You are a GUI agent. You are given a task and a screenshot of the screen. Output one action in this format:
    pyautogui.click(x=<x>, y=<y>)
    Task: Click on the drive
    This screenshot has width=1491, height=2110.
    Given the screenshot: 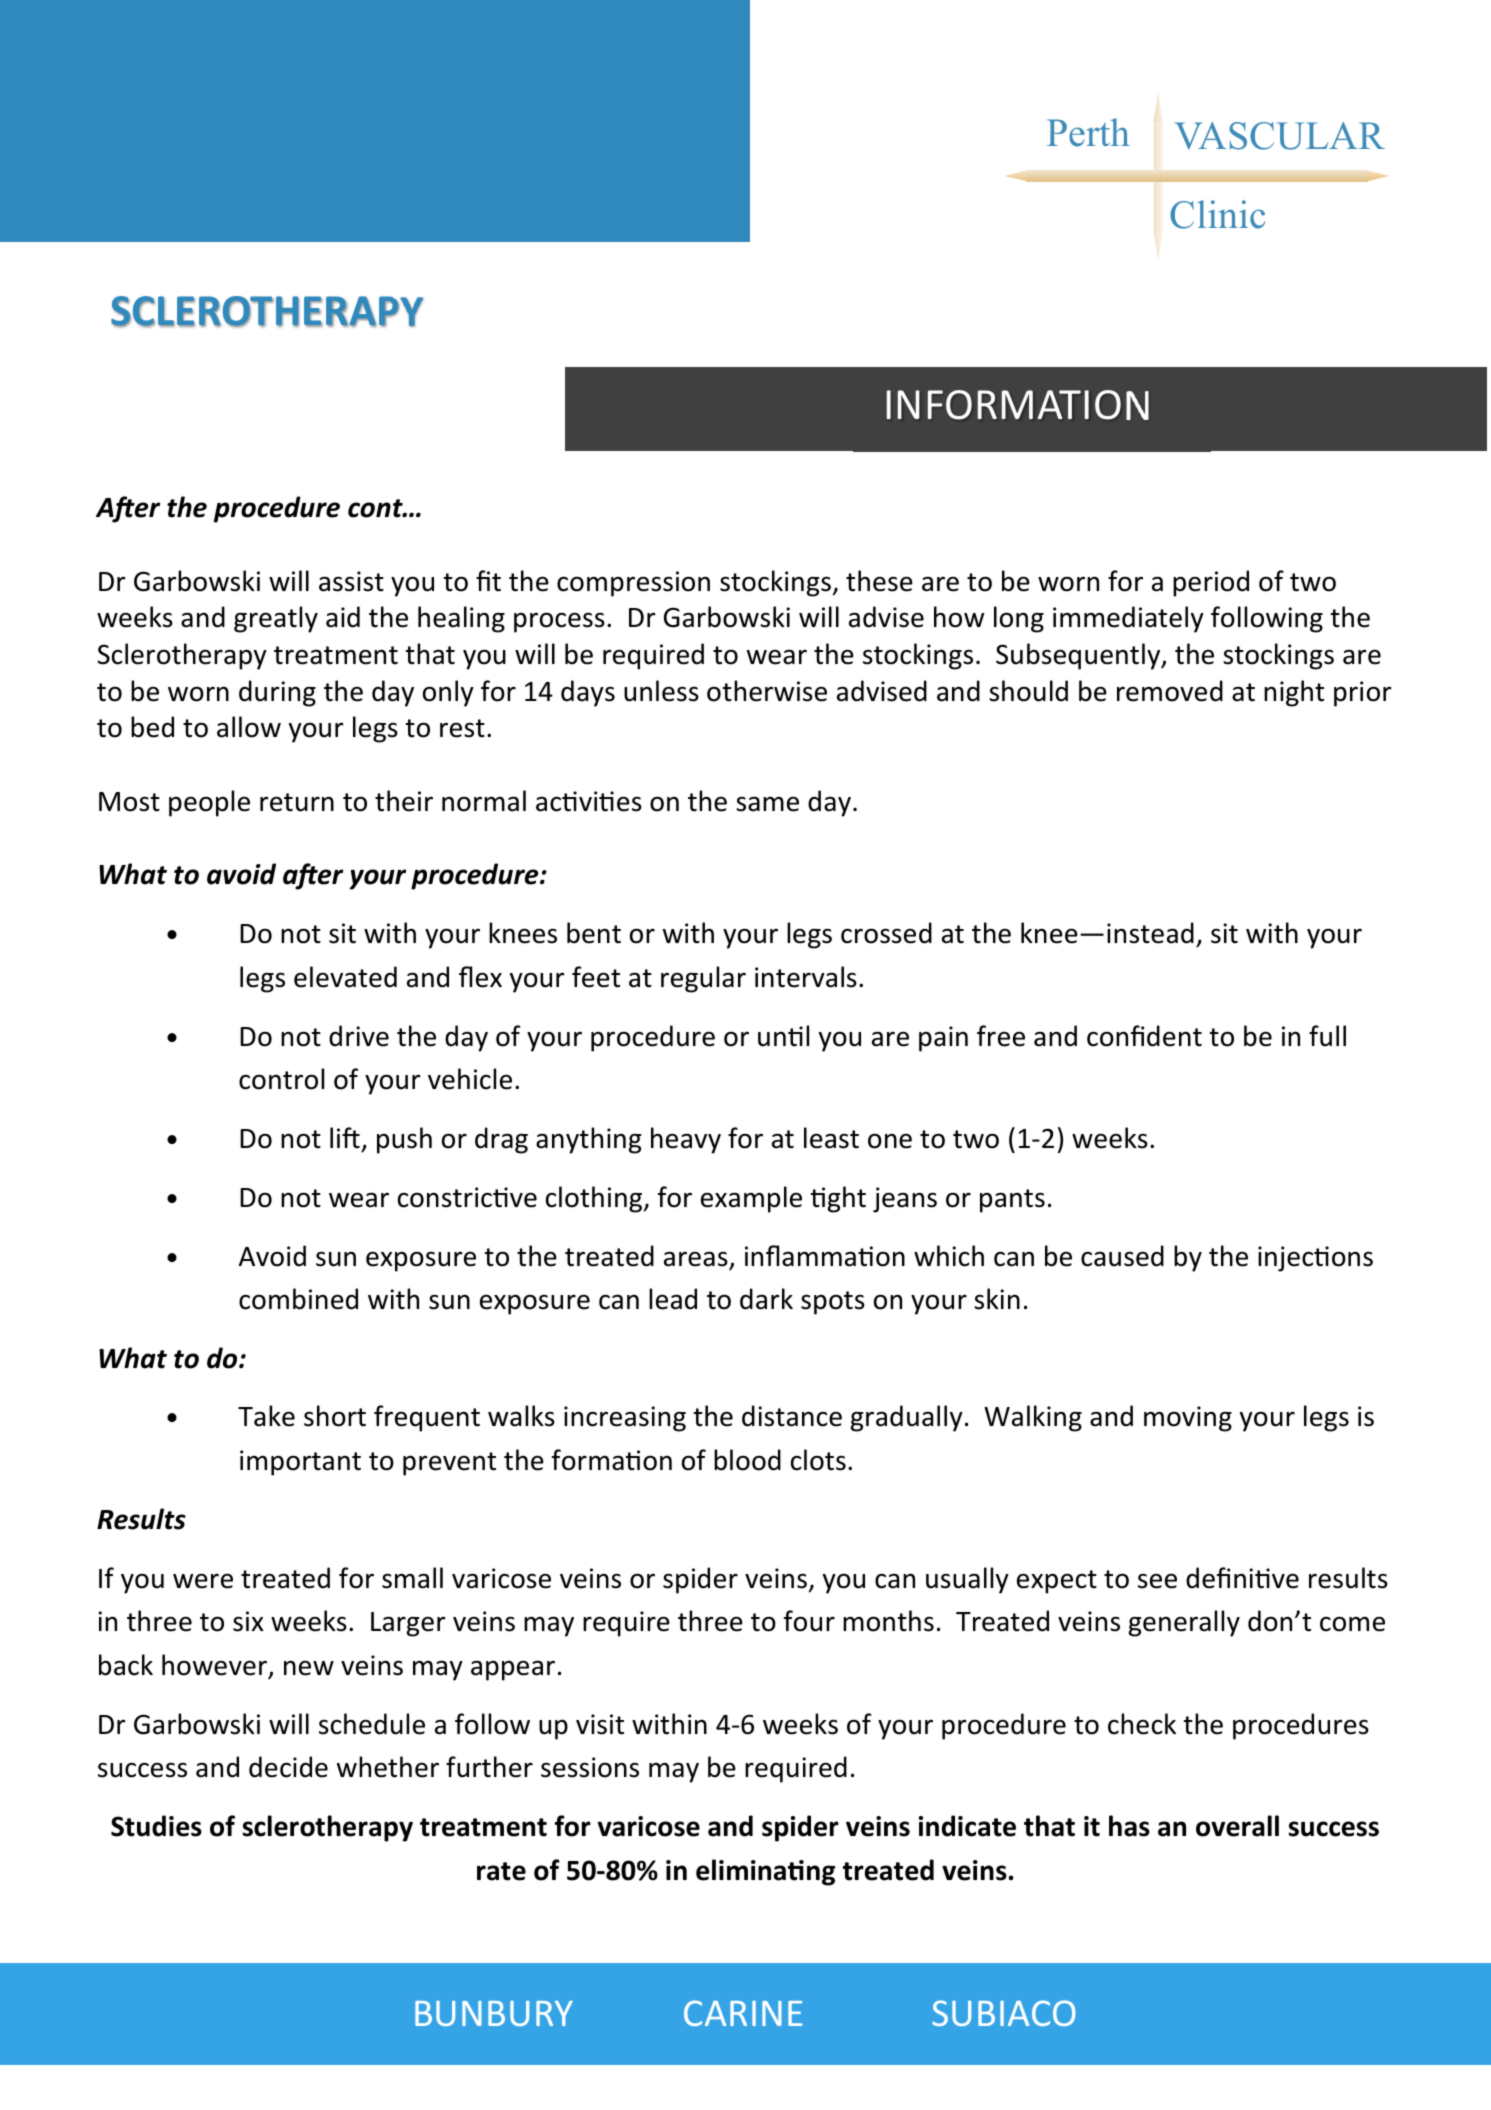 What is the action you would take?
    pyautogui.click(x=359, y=1036)
